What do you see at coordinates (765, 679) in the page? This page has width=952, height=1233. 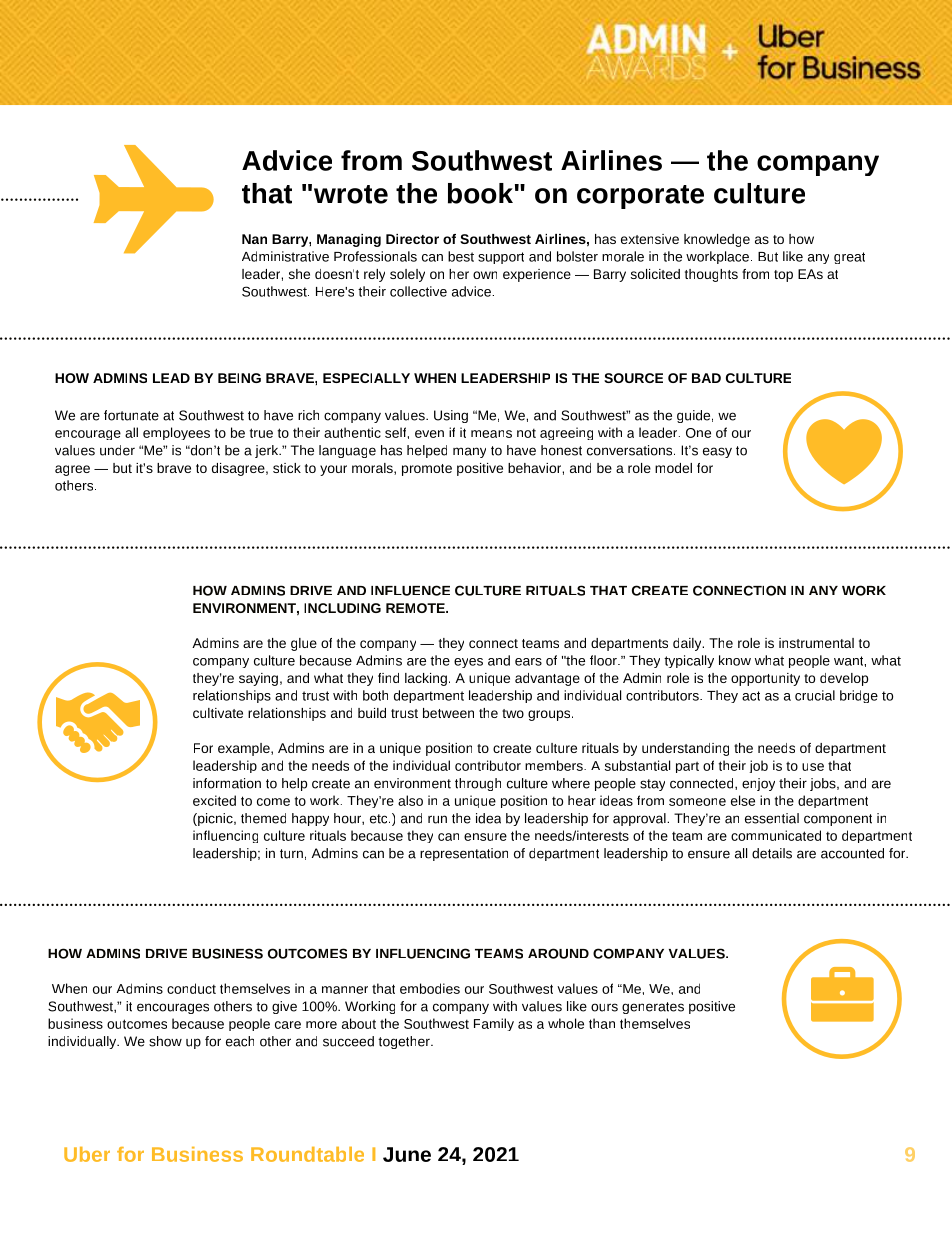 I see `opportunity` at bounding box center [765, 679].
